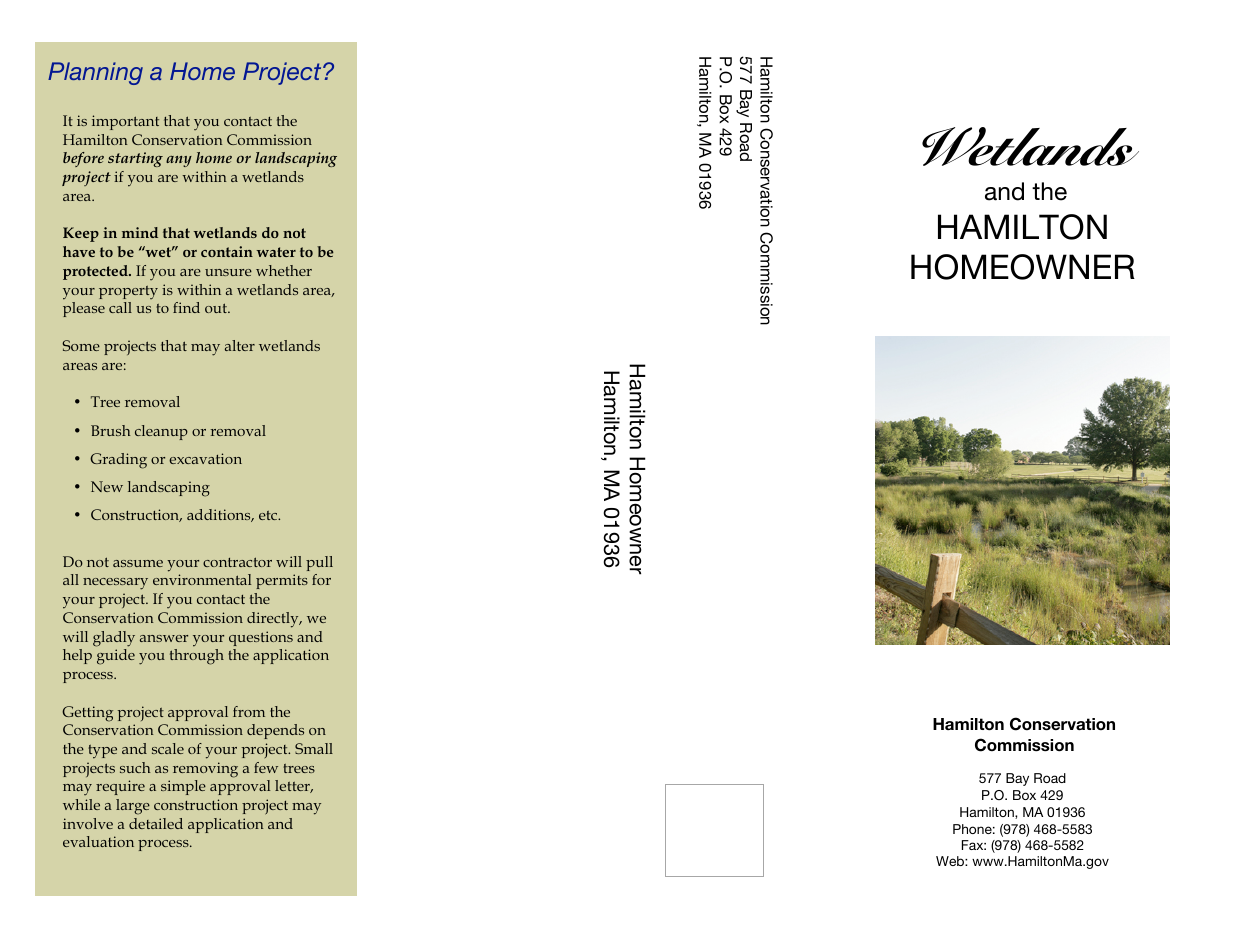 This page has width=1233, height=952. I want to click on find, so click(186, 307).
